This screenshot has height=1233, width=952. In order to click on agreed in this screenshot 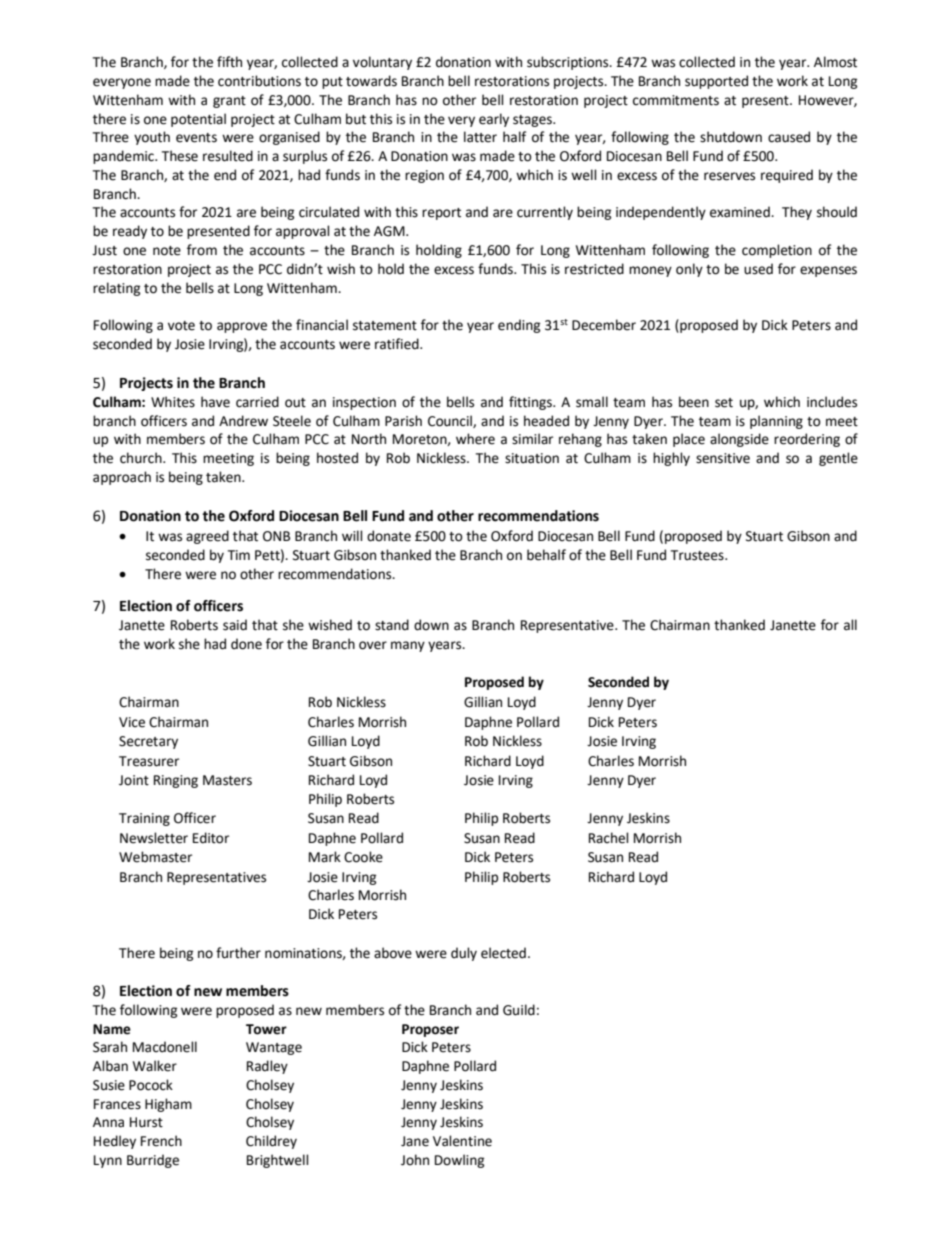, I will do `click(207, 537)`.
